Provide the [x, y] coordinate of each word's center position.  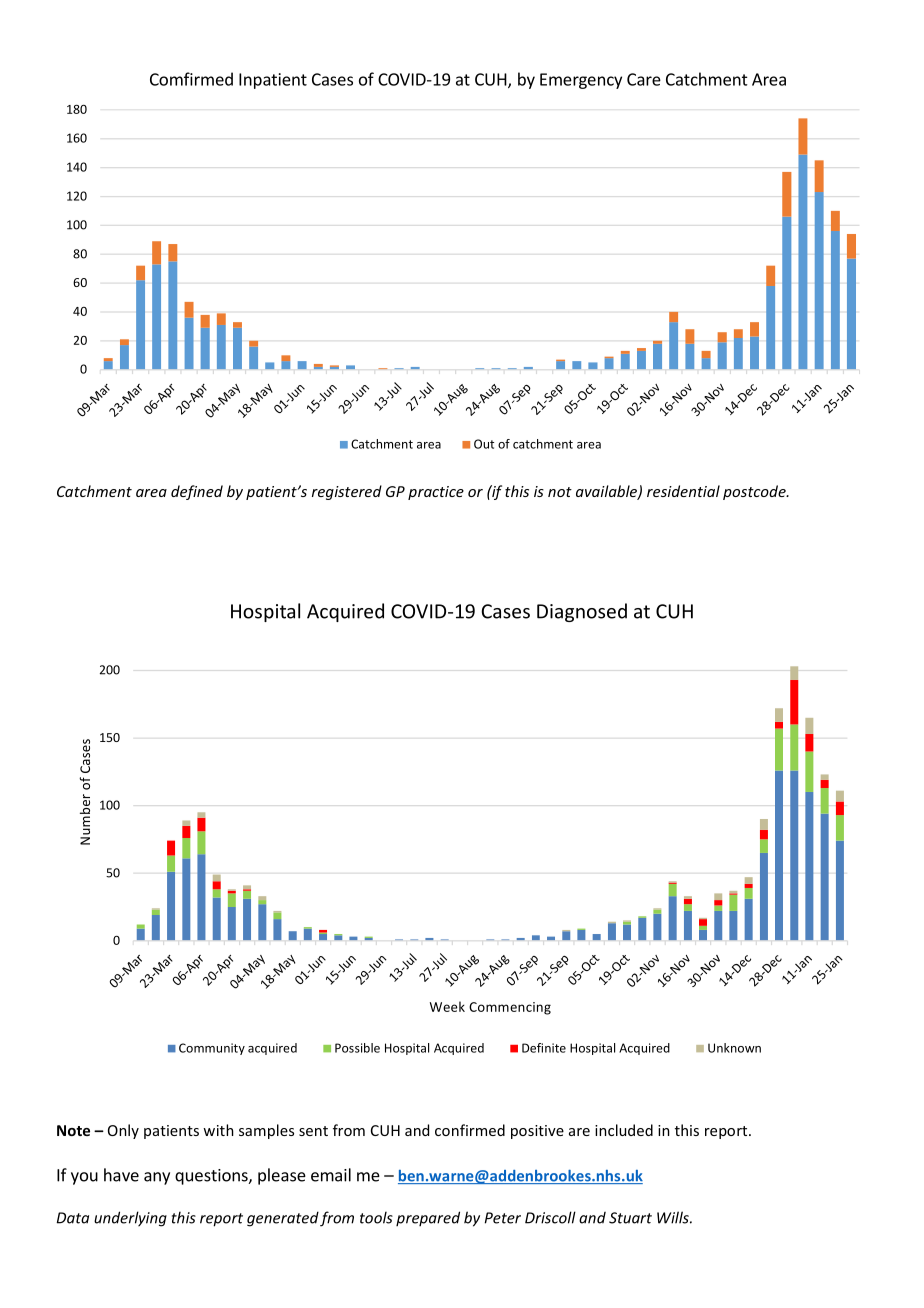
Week [447, 1006]
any [157, 1178]
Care [644, 79]
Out [484, 444]
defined [197, 492]
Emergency [581, 81]
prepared [428, 1218]
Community [212, 1049]
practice [436, 493]
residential [683, 491]
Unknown [734, 1048]
